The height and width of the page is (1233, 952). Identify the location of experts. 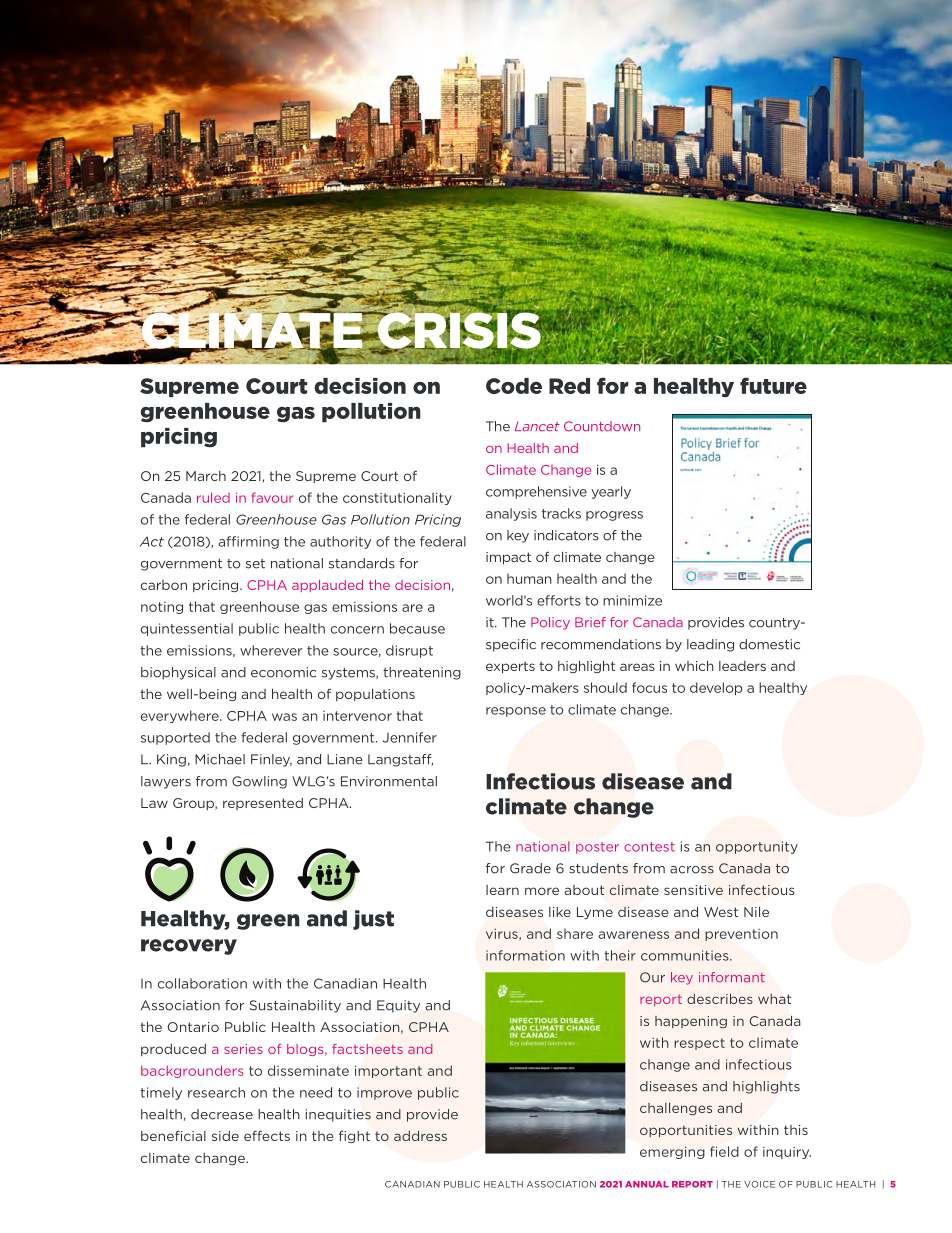
(510, 667).
